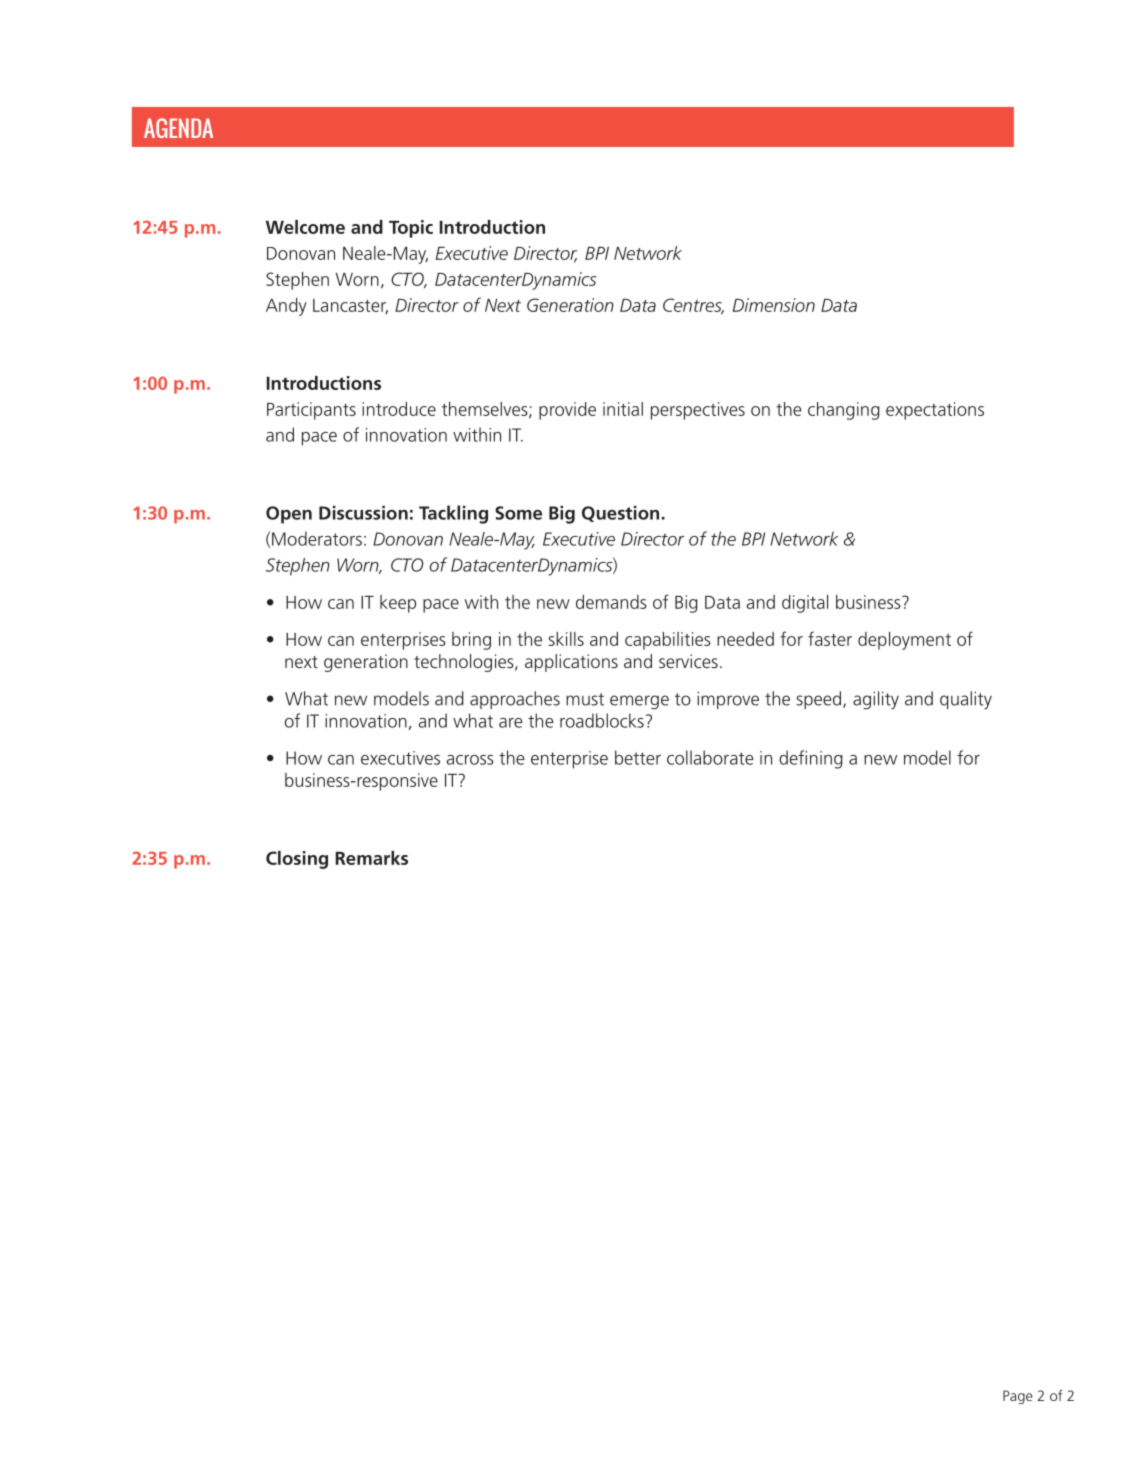  What do you see at coordinates (297, 860) in the screenshot?
I see `Closing` at bounding box center [297, 860].
